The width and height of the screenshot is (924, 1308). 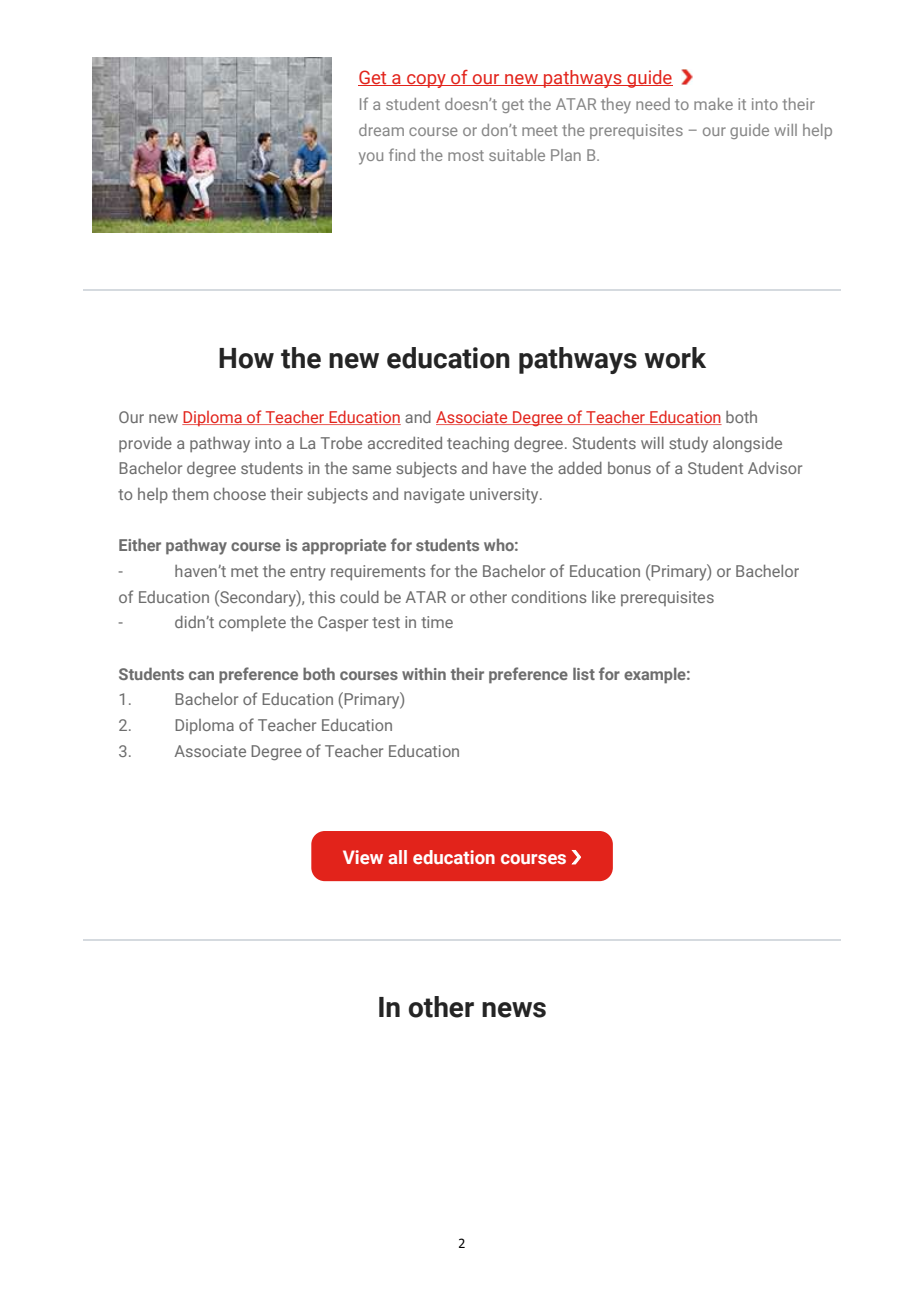 What do you see at coordinates (675, 358) in the screenshot?
I see `work` at bounding box center [675, 358].
